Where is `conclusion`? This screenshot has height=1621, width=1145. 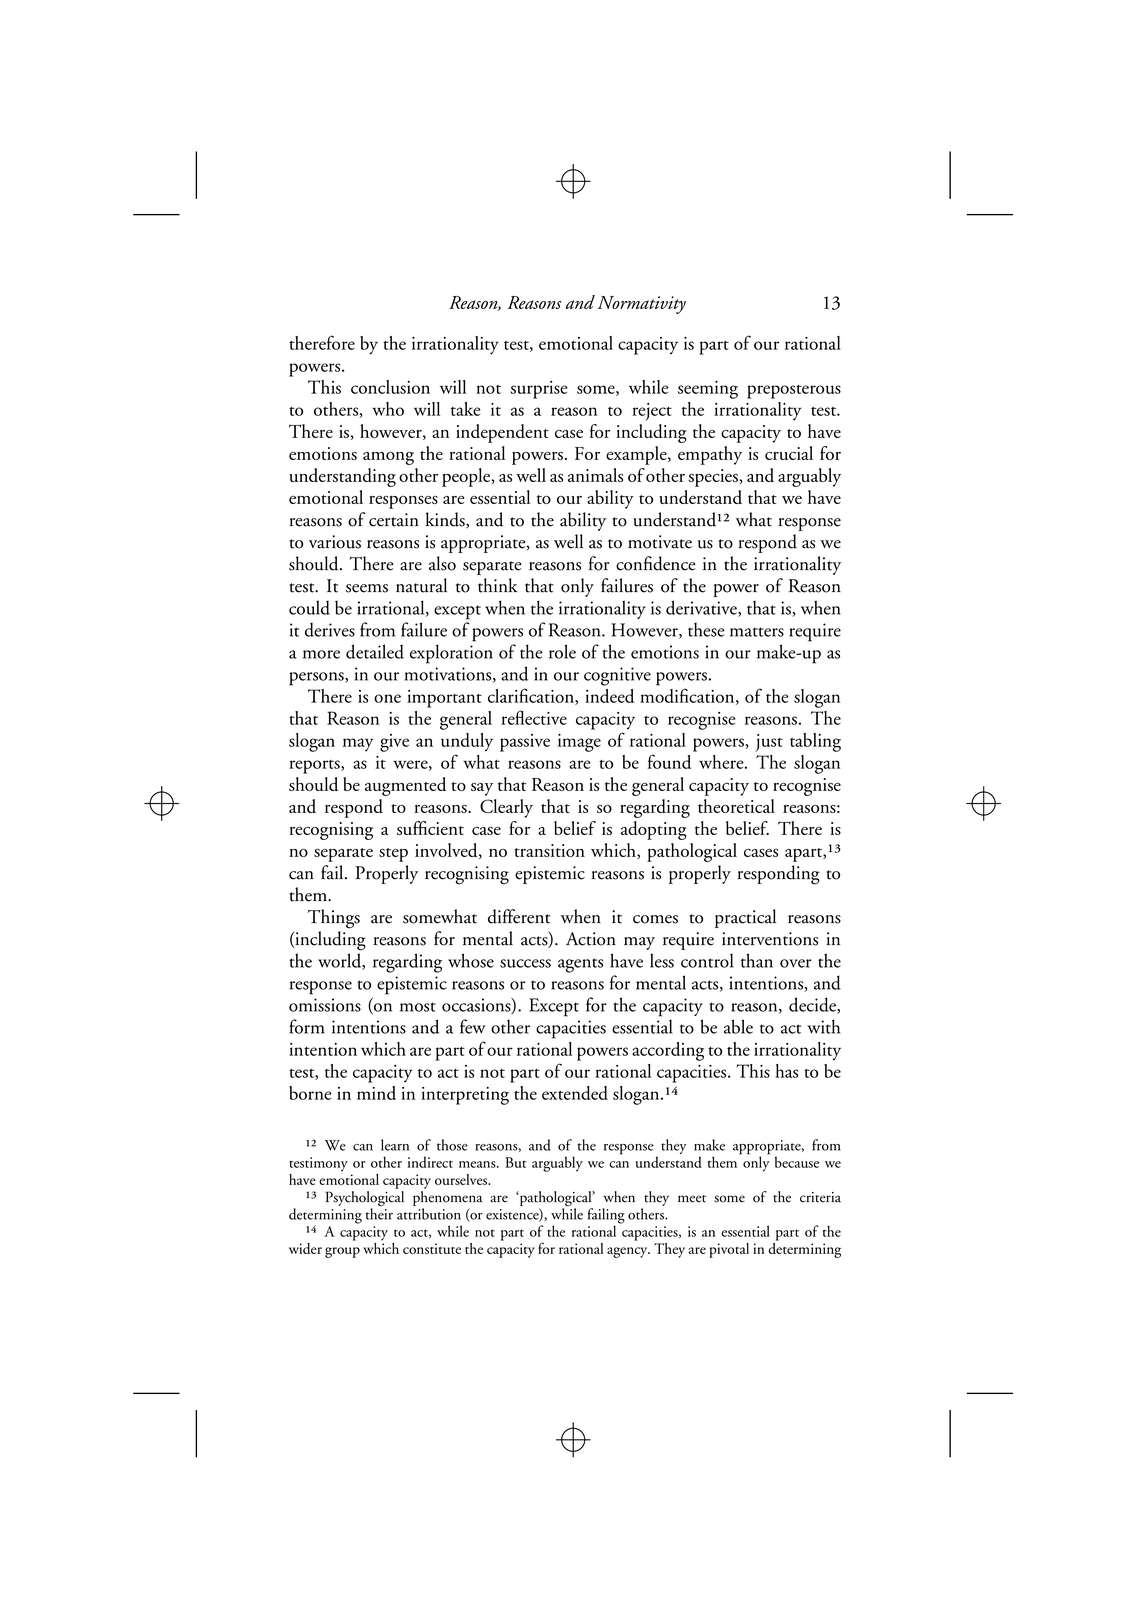 conclusion is located at coordinates (390, 387).
